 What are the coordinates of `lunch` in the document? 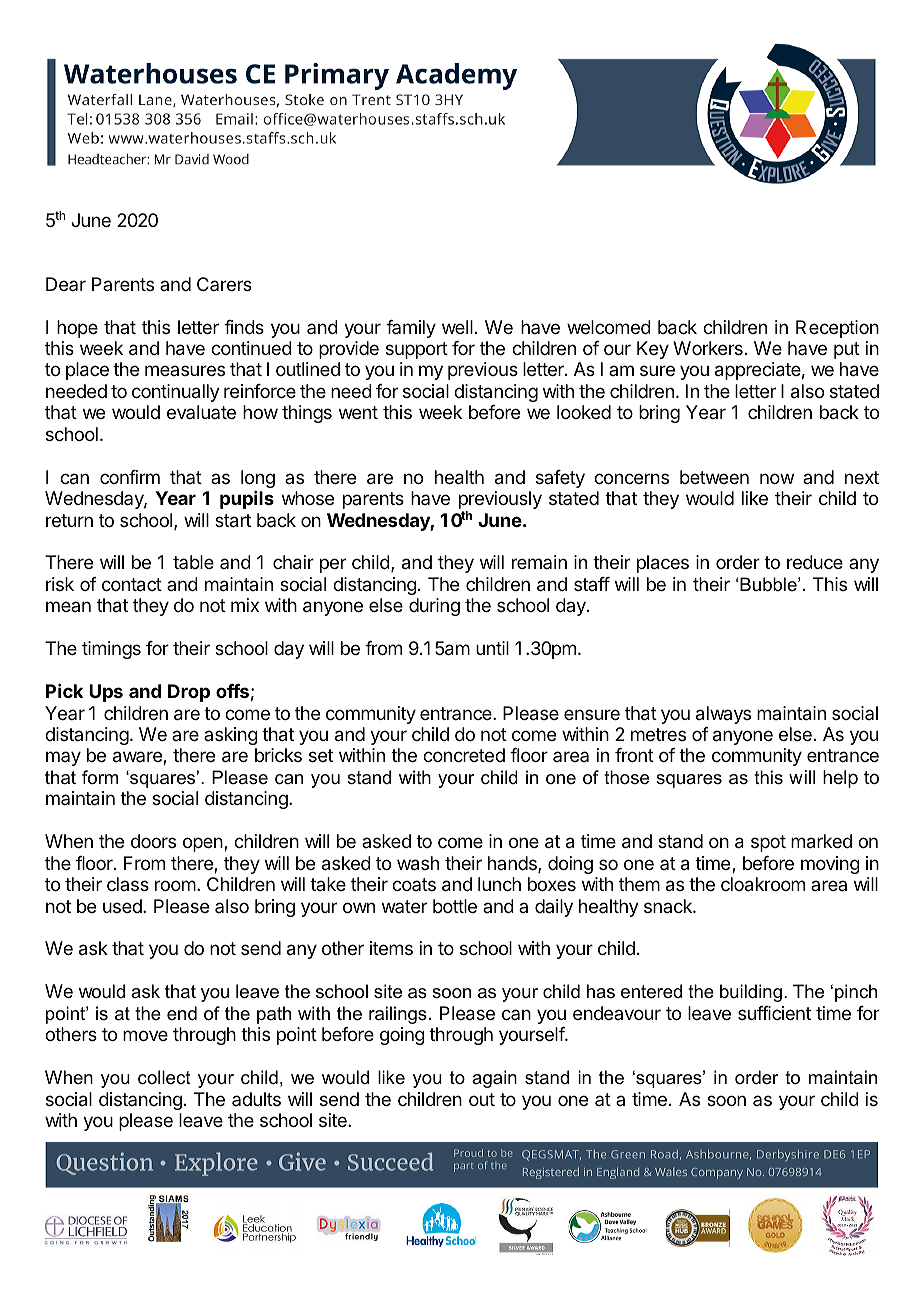 It's located at (499, 884).
